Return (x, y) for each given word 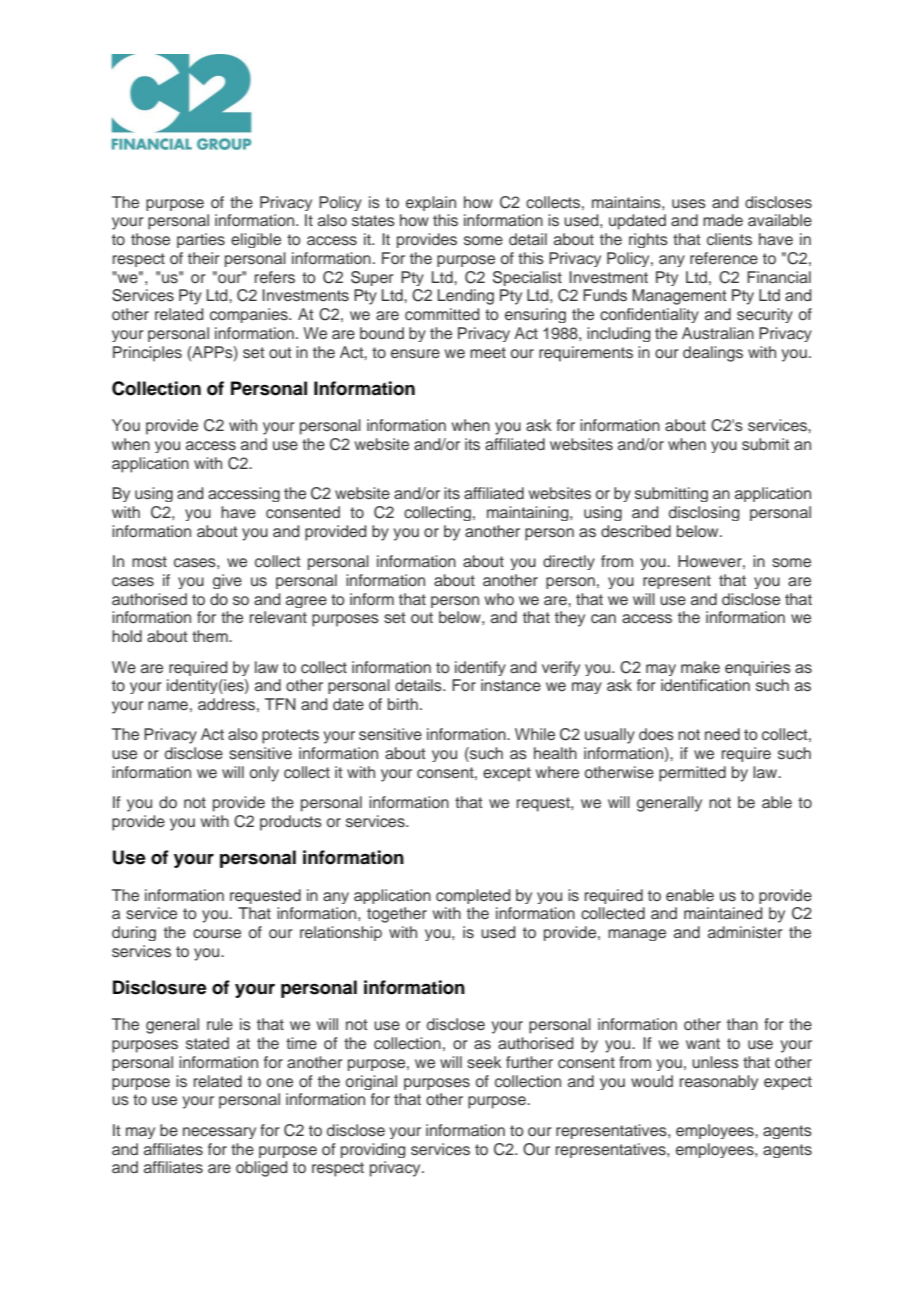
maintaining (529, 513)
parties (201, 240)
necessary (219, 1133)
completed (473, 896)
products (291, 823)
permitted (692, 774)
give (227, 581)
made (723, 220)
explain (431, 203)
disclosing (704, 513)
